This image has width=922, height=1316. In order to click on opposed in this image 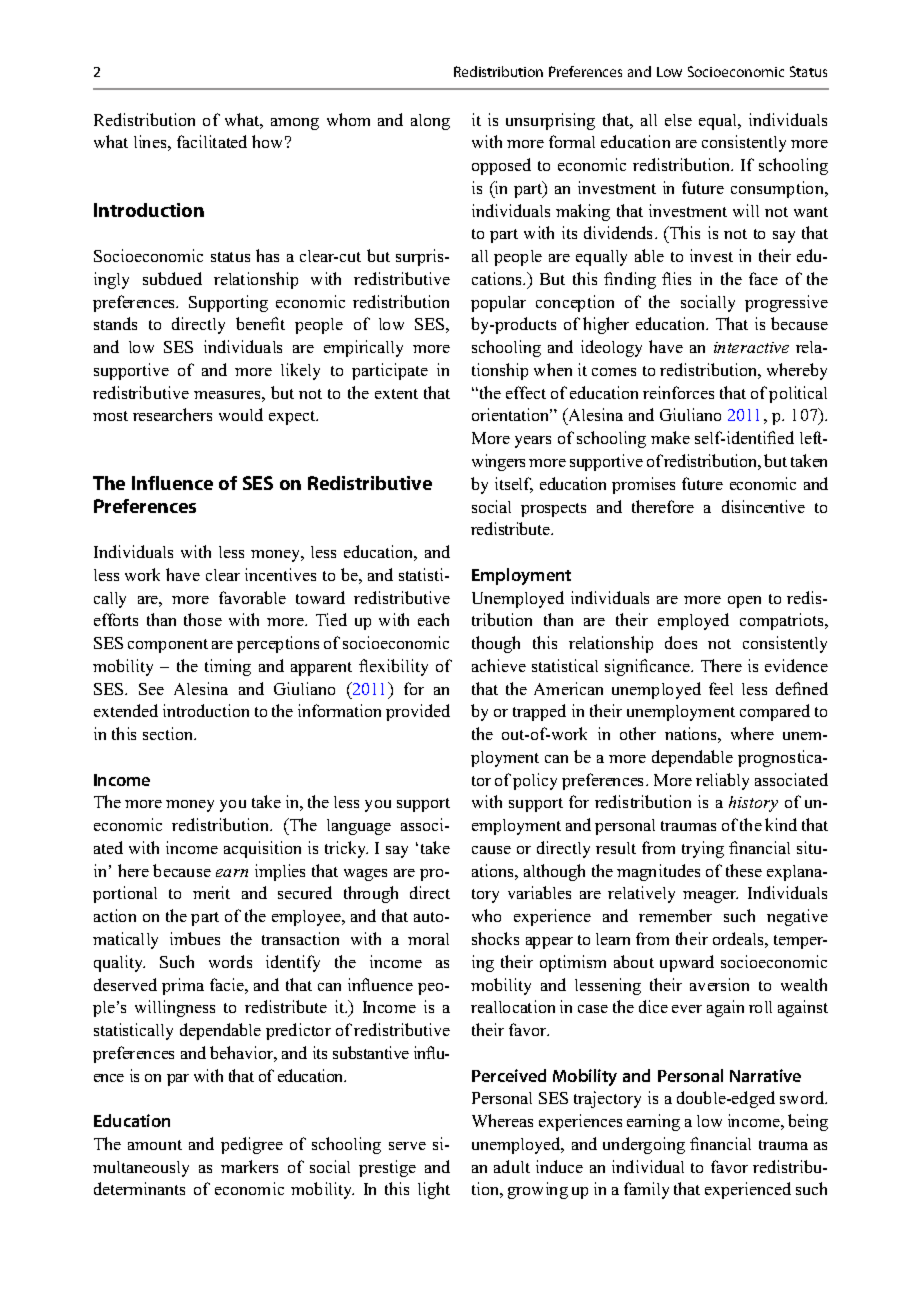, I will do `click(501, 166)`.
